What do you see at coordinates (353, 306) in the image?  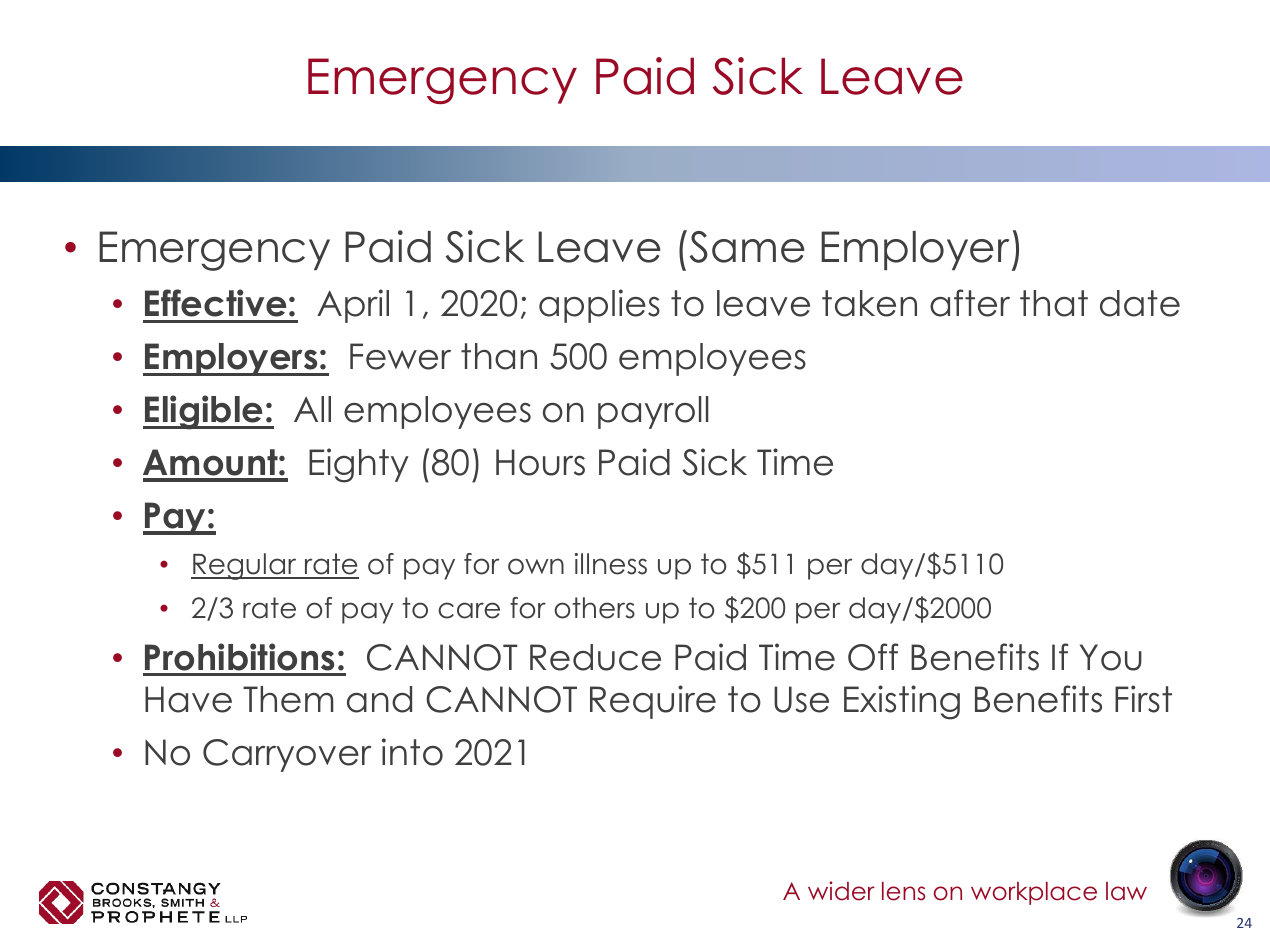 I see `April` at bounding box center [353, 306].
